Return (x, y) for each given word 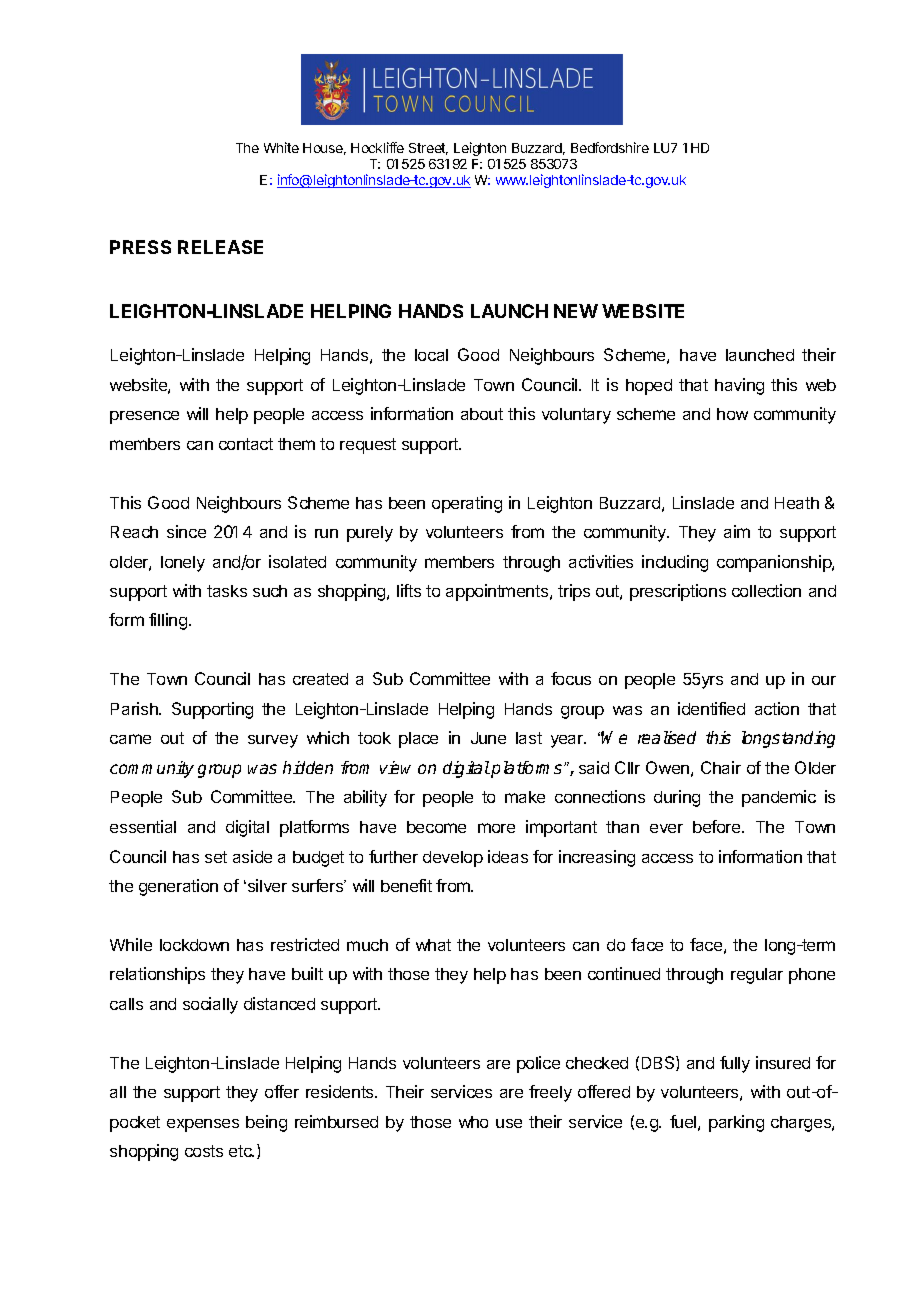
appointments (498, 592)
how (732, 414)
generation (178, 887)
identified (711, 708)
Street (428, 149)
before (718, 826)
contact (246, 444)
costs (204, 1151)
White (281, 147)
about (482, 414)
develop (453, 859)
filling (168, 621)
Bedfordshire (610, 147)
